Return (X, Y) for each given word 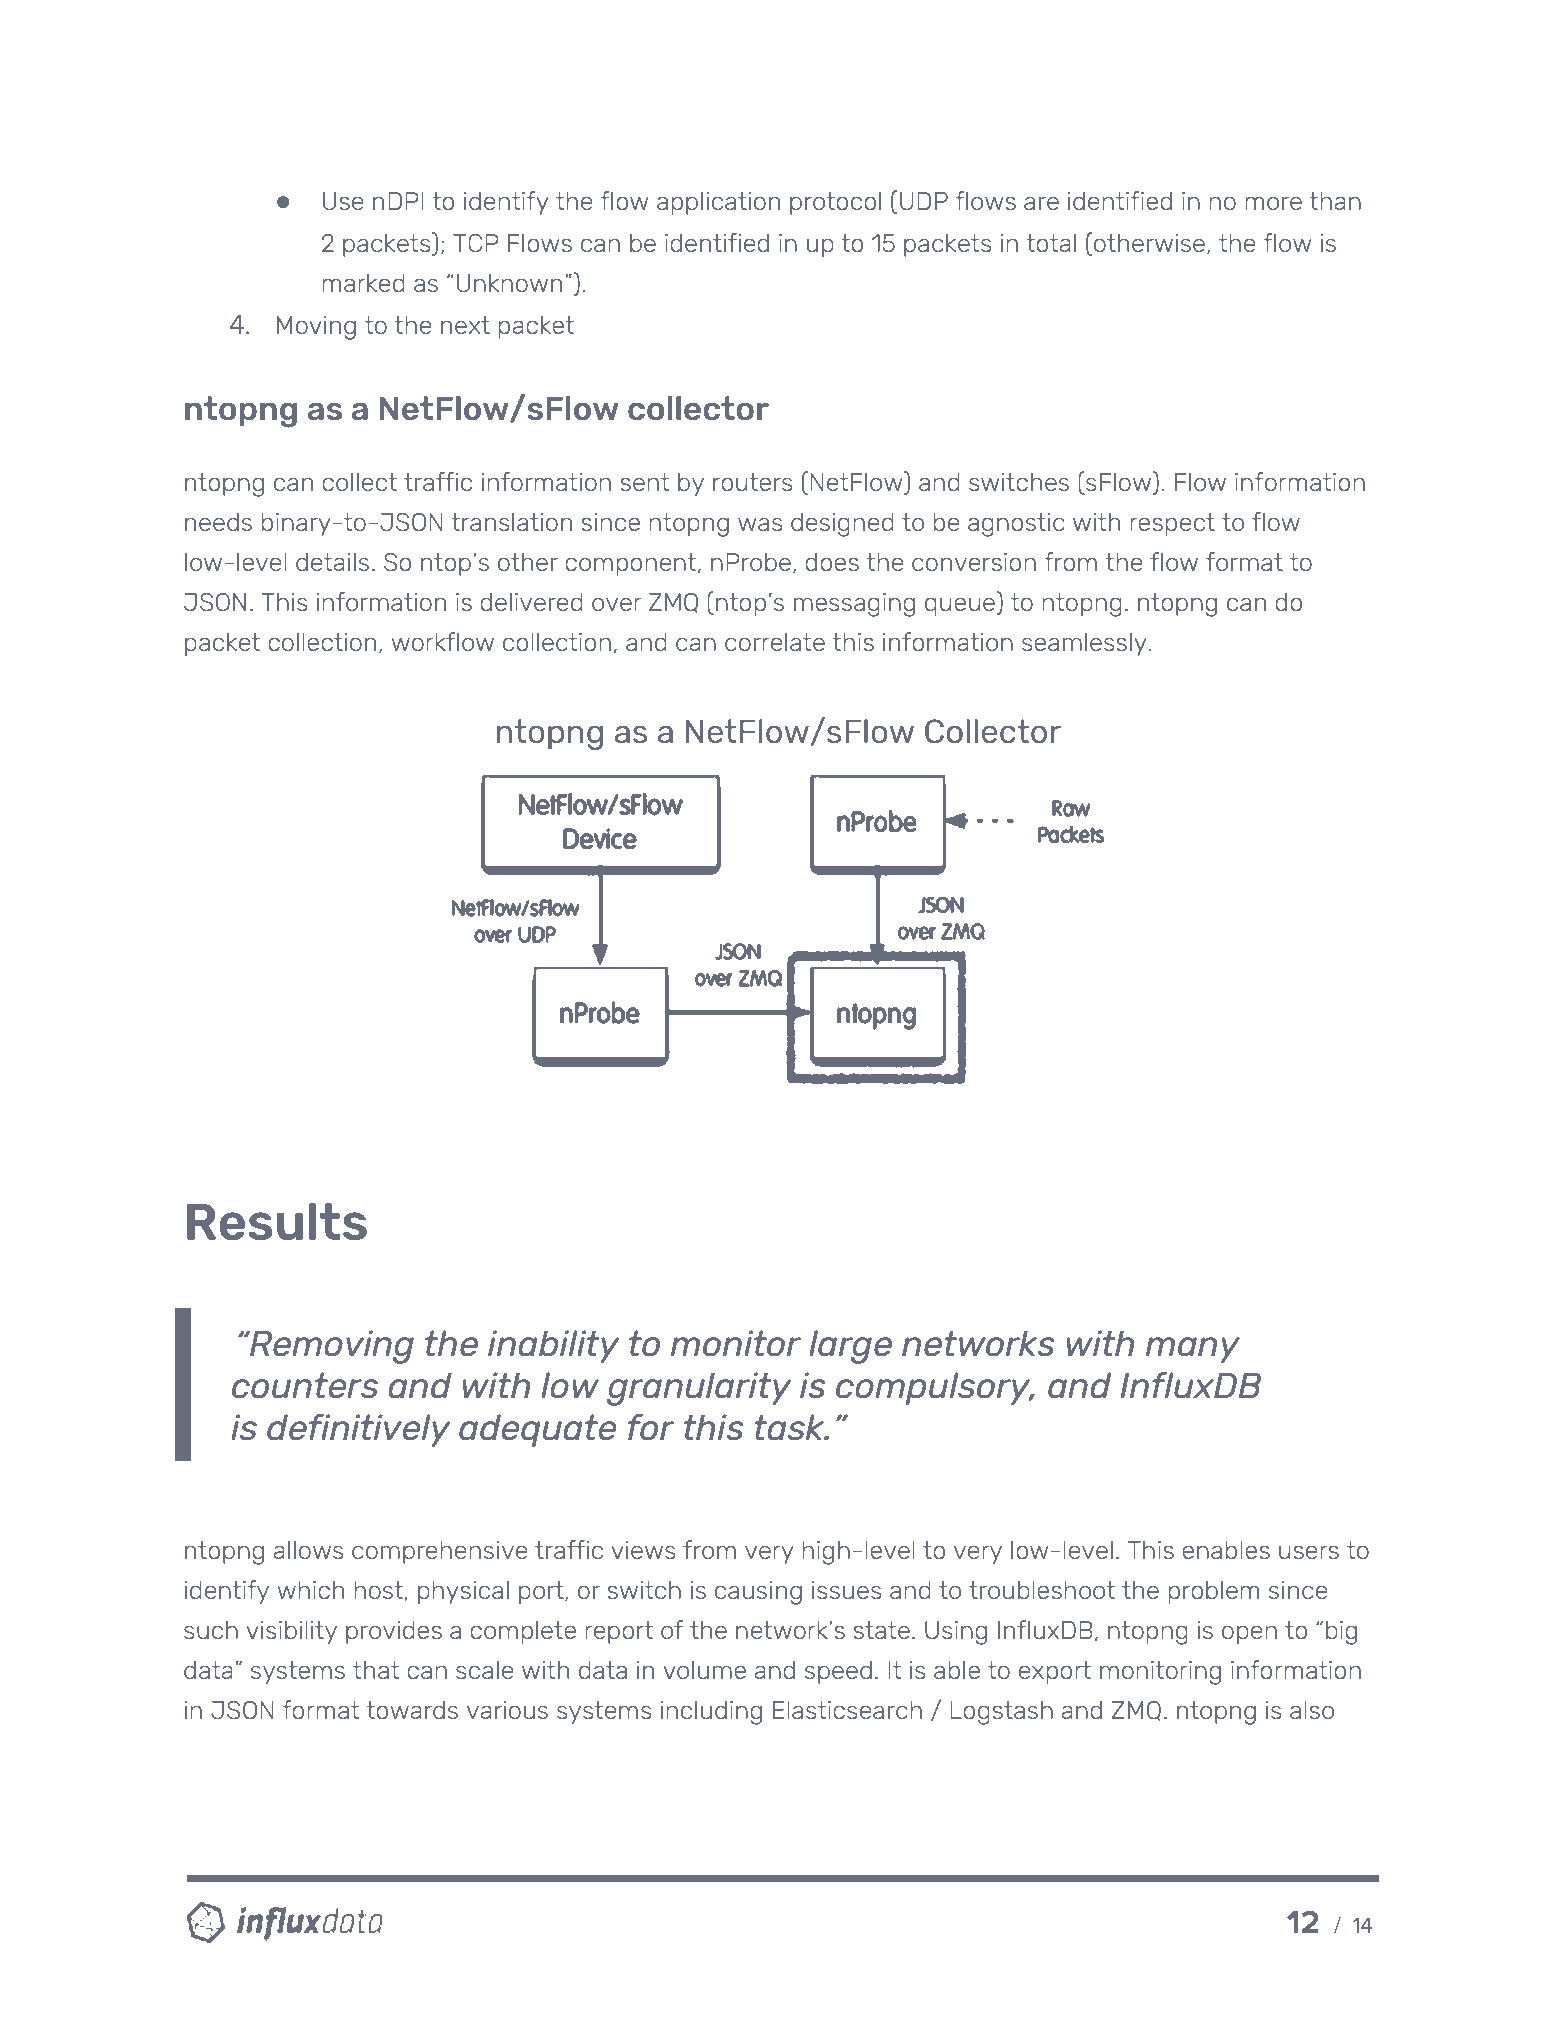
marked (363, 283)
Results (277, 1221)
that (376, 1670)
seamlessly (1084, 644)
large (850, 1347)
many (1193, 1350)
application (718, 203)
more (1273, 203)
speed (838, 1672)
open (1249, 1634)
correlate (775, 642)
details (332, 562)
